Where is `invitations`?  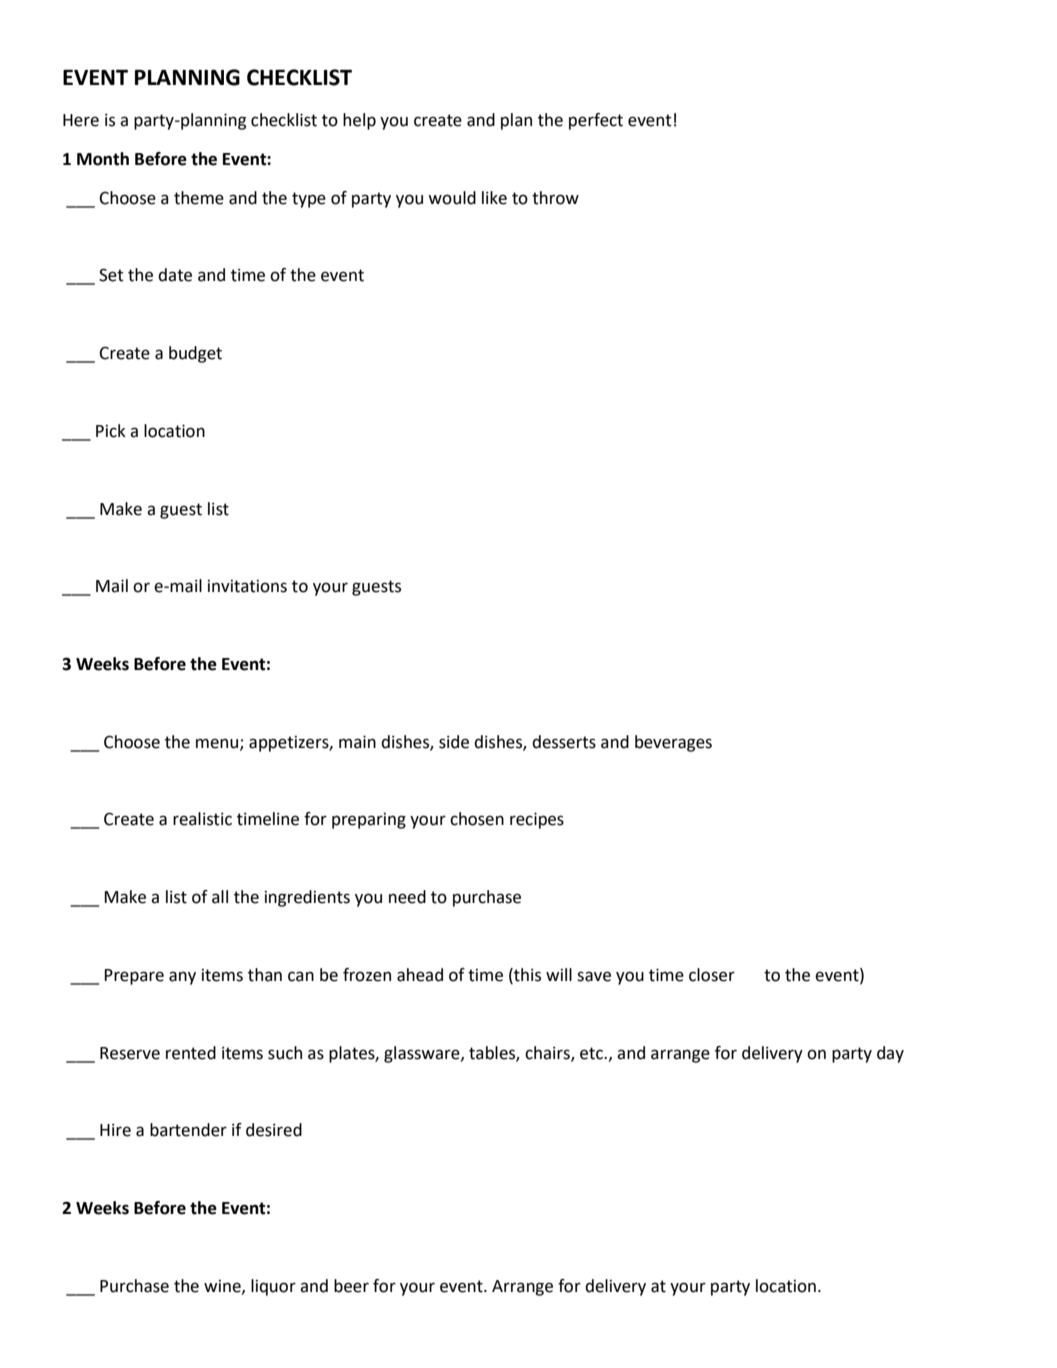 invitations is located at coordinates (247, 586).
